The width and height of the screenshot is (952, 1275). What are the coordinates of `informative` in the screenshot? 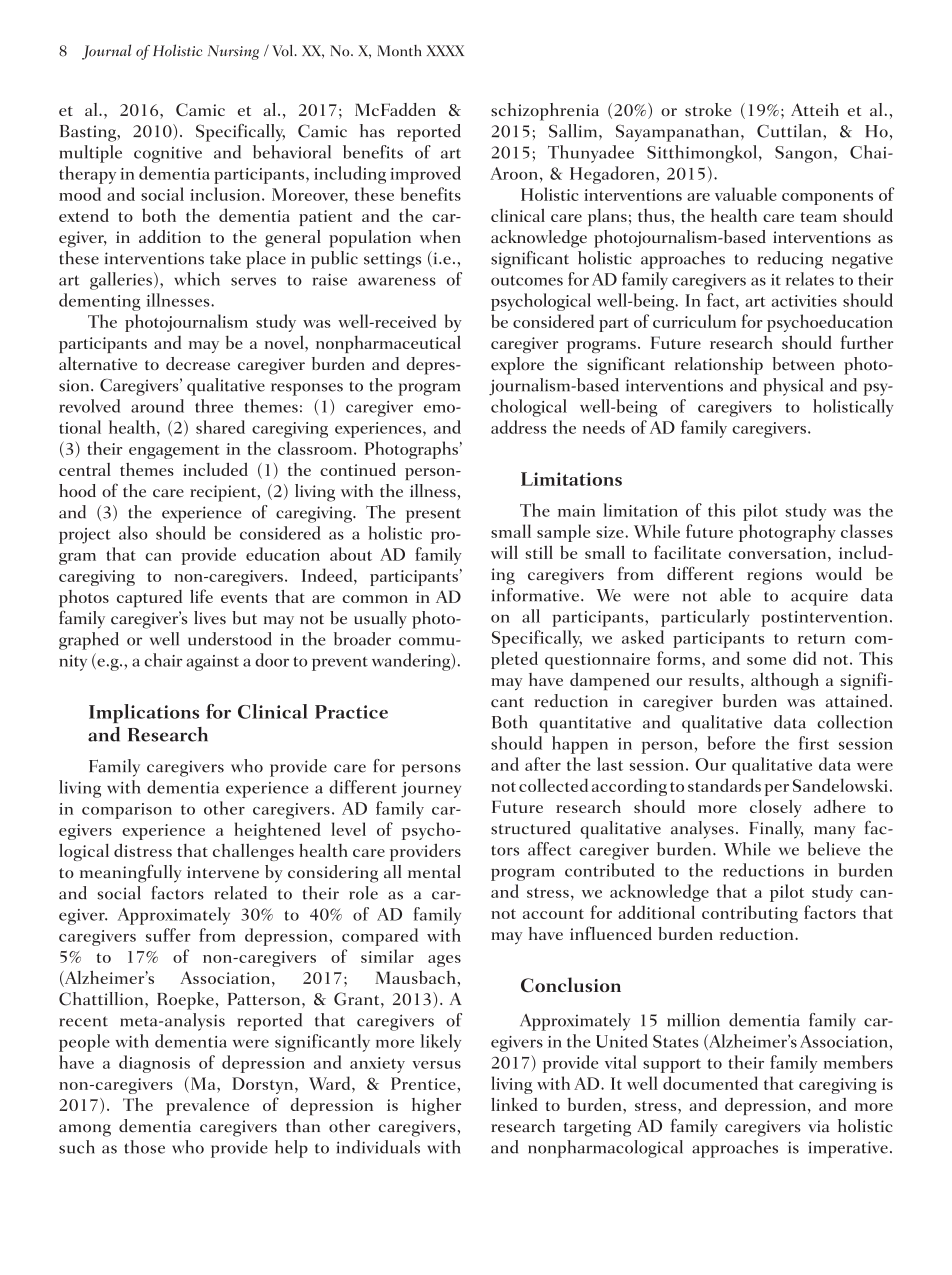 It's located at (536, 595).
